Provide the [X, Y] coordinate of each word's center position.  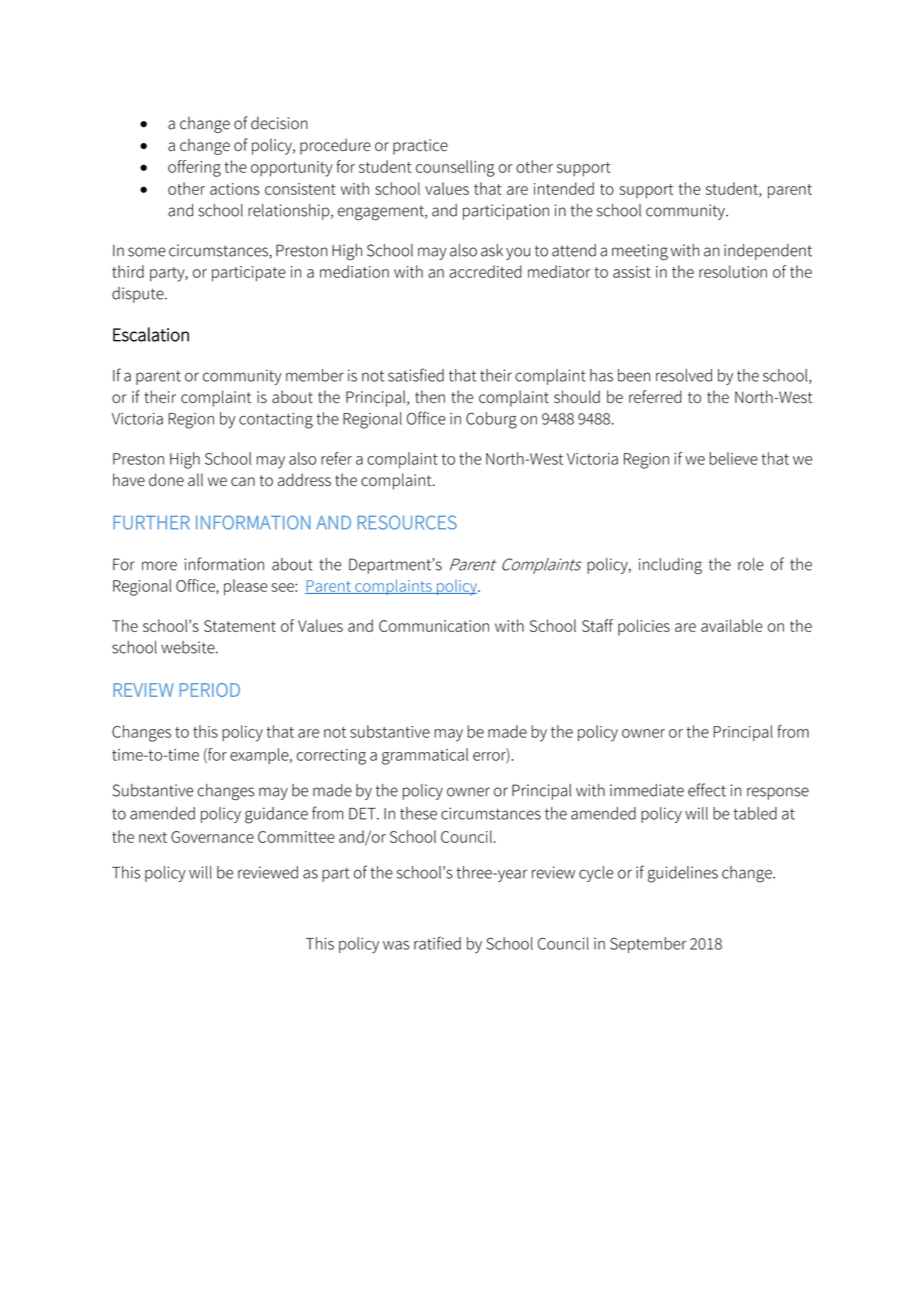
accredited [485, 271]
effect [707, 790]
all [195, 479]
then [430, 396]
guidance [276, 815]
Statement [240, 626]
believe [734, 458]
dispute [139, 295]
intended [564, 188]
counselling [455, 168]
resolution [733, 271]
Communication [434, 626]
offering [194, 168]
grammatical [425, 756]
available [732, 625]
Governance [212, 837]
